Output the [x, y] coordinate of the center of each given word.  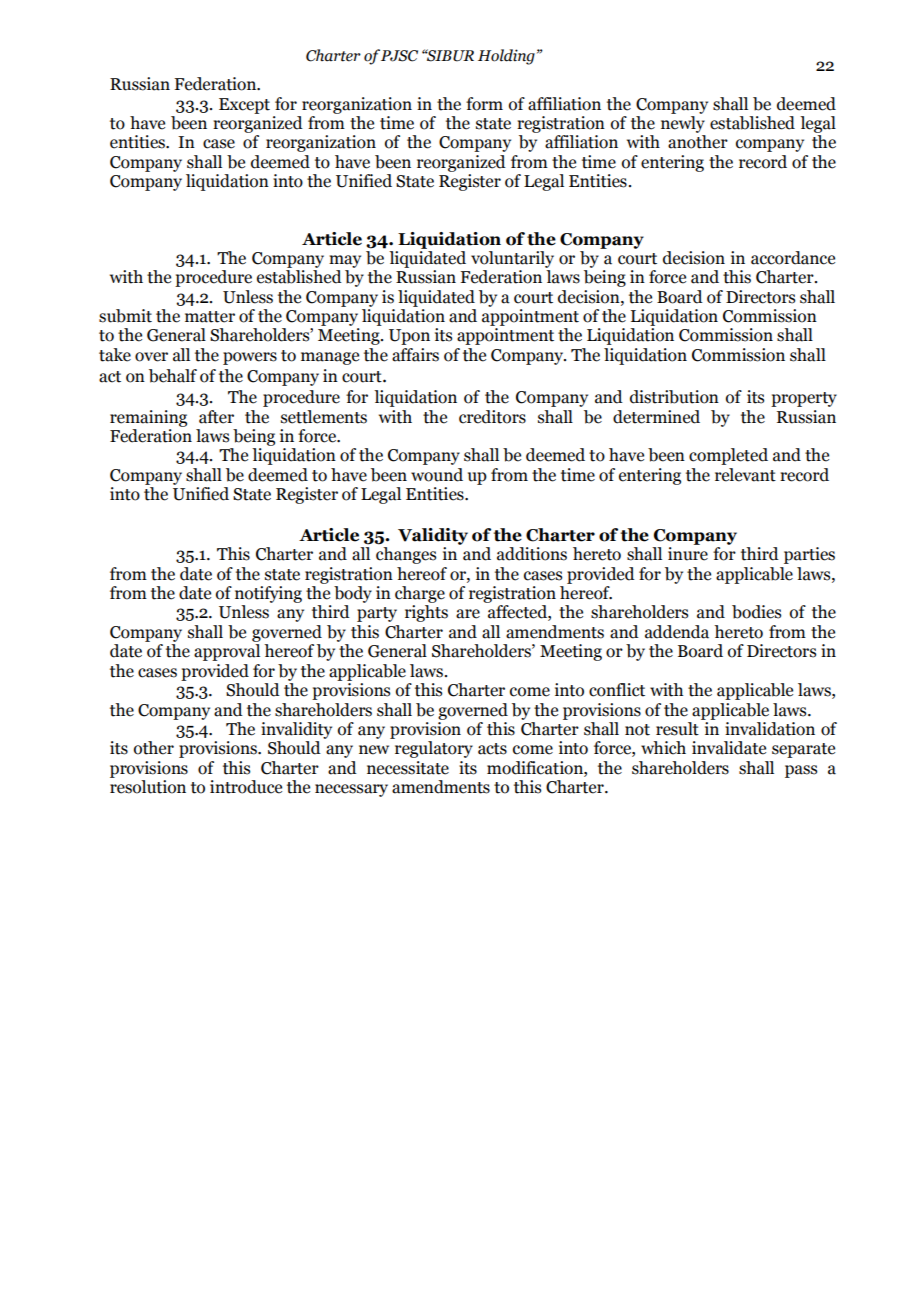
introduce [246, 787]
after [216, 417]
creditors [492, 417]
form [484, 104]
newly [683, 123]
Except [244, 106]
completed [728, 456]
